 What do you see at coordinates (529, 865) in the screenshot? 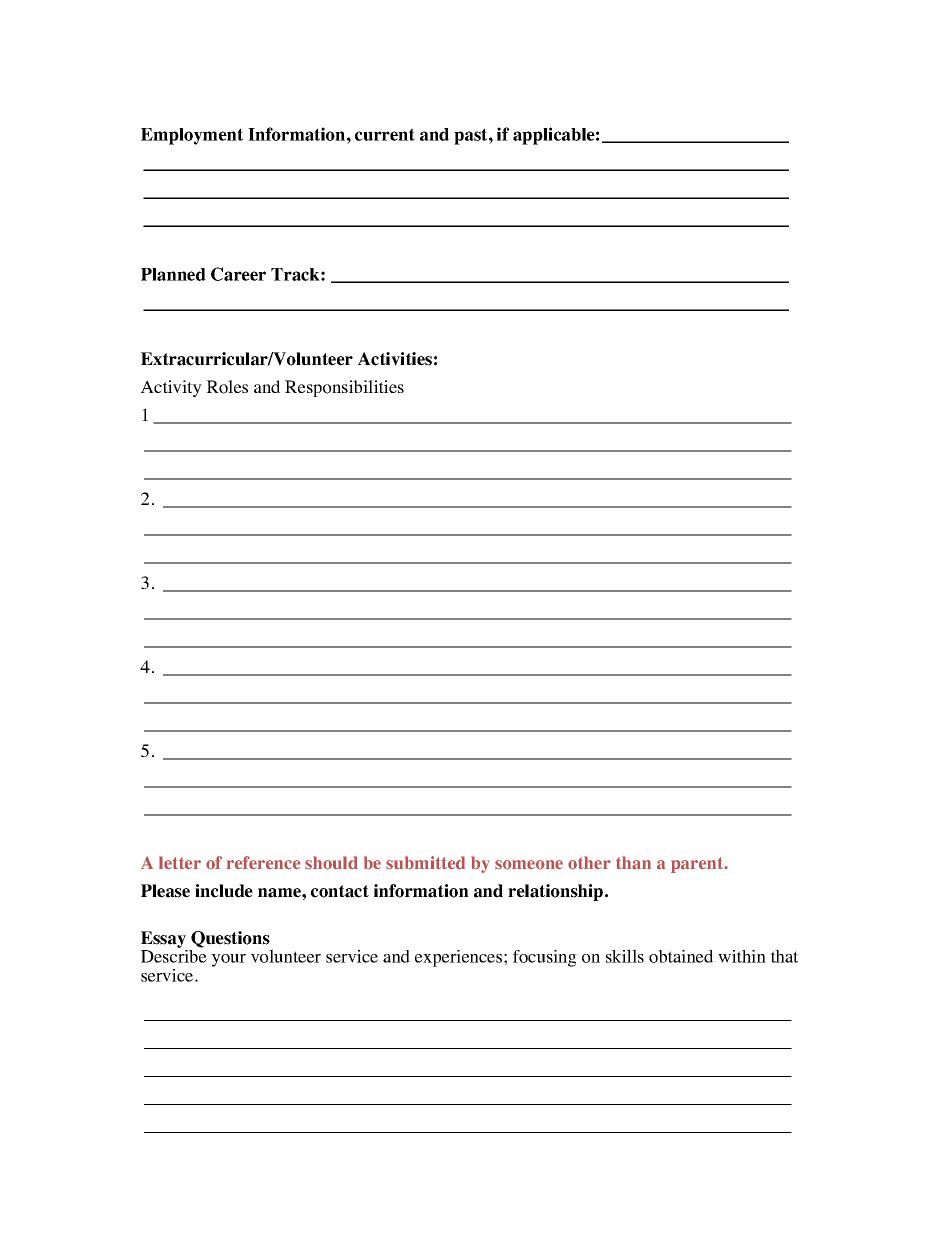
I see `someone` at bounding box center [529, 865].
